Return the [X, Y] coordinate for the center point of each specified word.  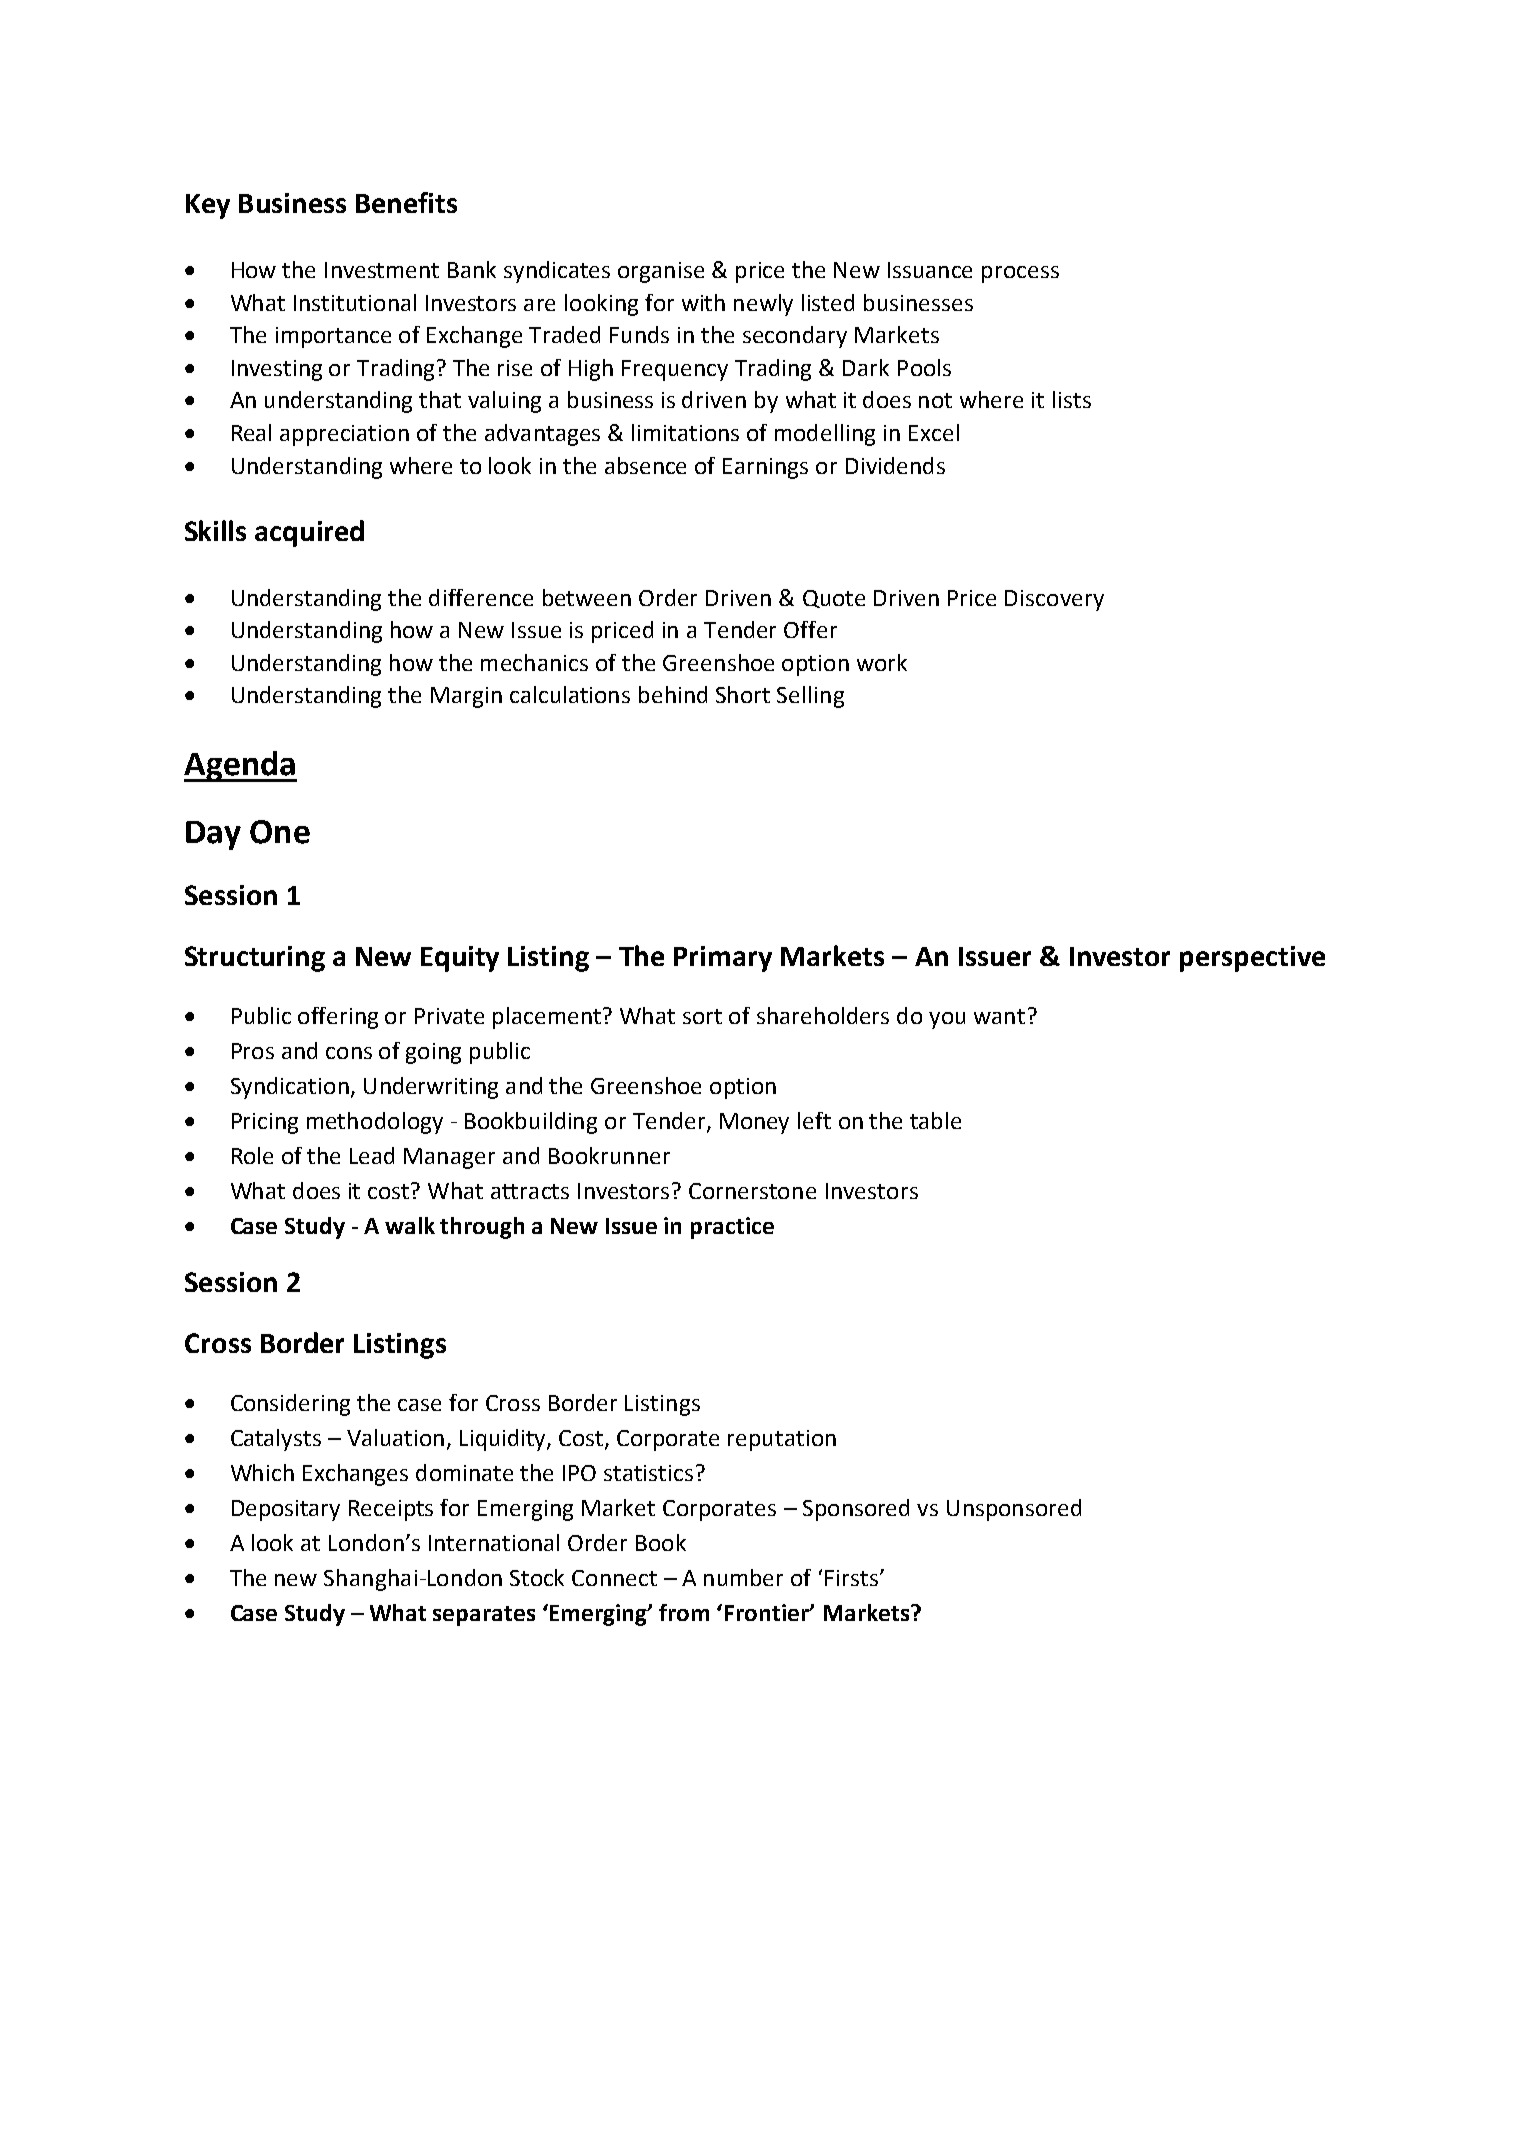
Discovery [1054, 600]
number [743, 1577]
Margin [466, 697]
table [935, 1120]
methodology [375, 1123]
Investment [382, 270]
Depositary [286, 1510]
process [1020, 274]
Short [743, 694]
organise [661, 272]
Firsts [851, 1578]
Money [754, 1123]
